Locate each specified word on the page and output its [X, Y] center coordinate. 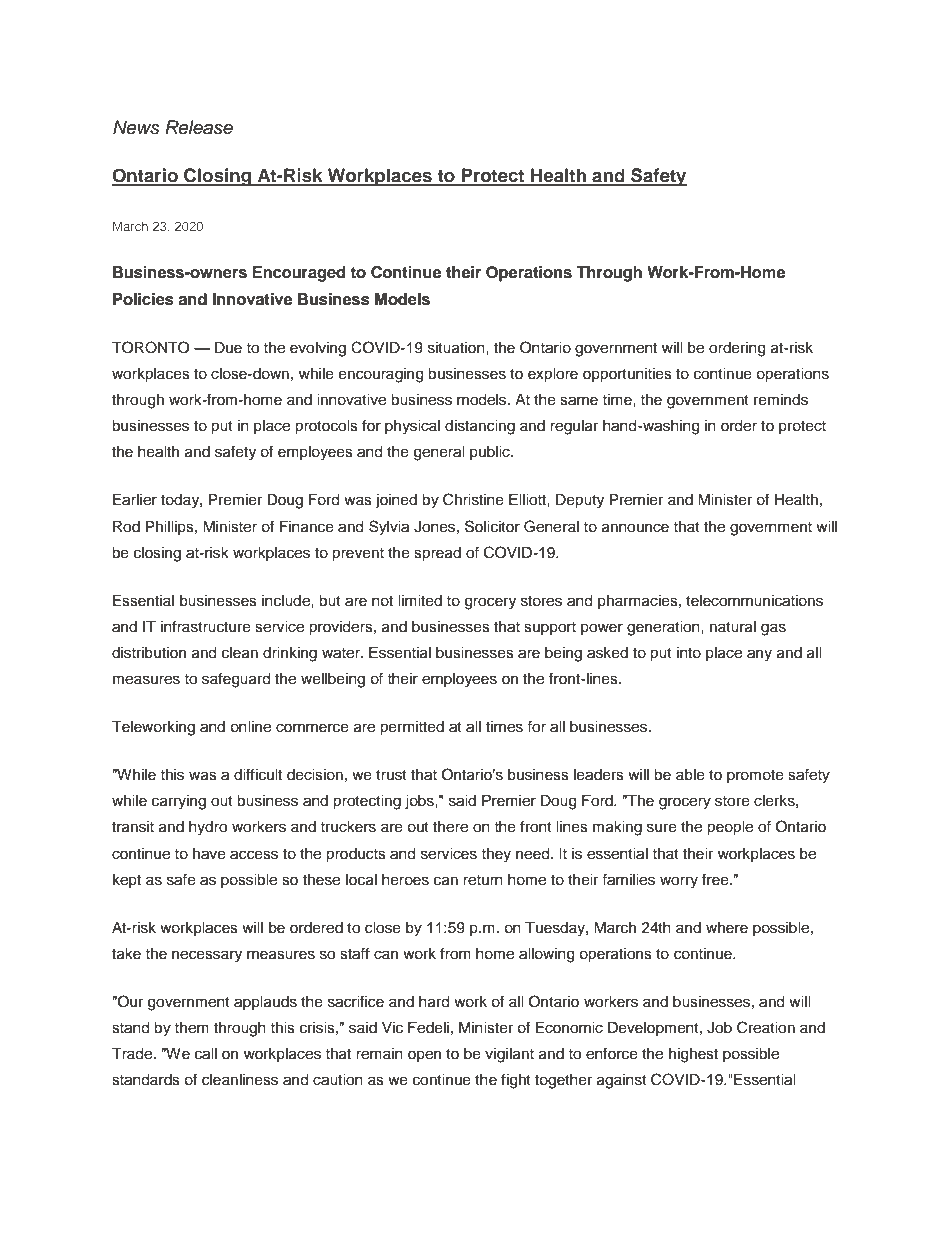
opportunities [627, 375]
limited [420, 601]
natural [733, 627]
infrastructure [206, 626]
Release [199, 127]
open [424, 1056]
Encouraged [298, 274]
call [206, 1054]
